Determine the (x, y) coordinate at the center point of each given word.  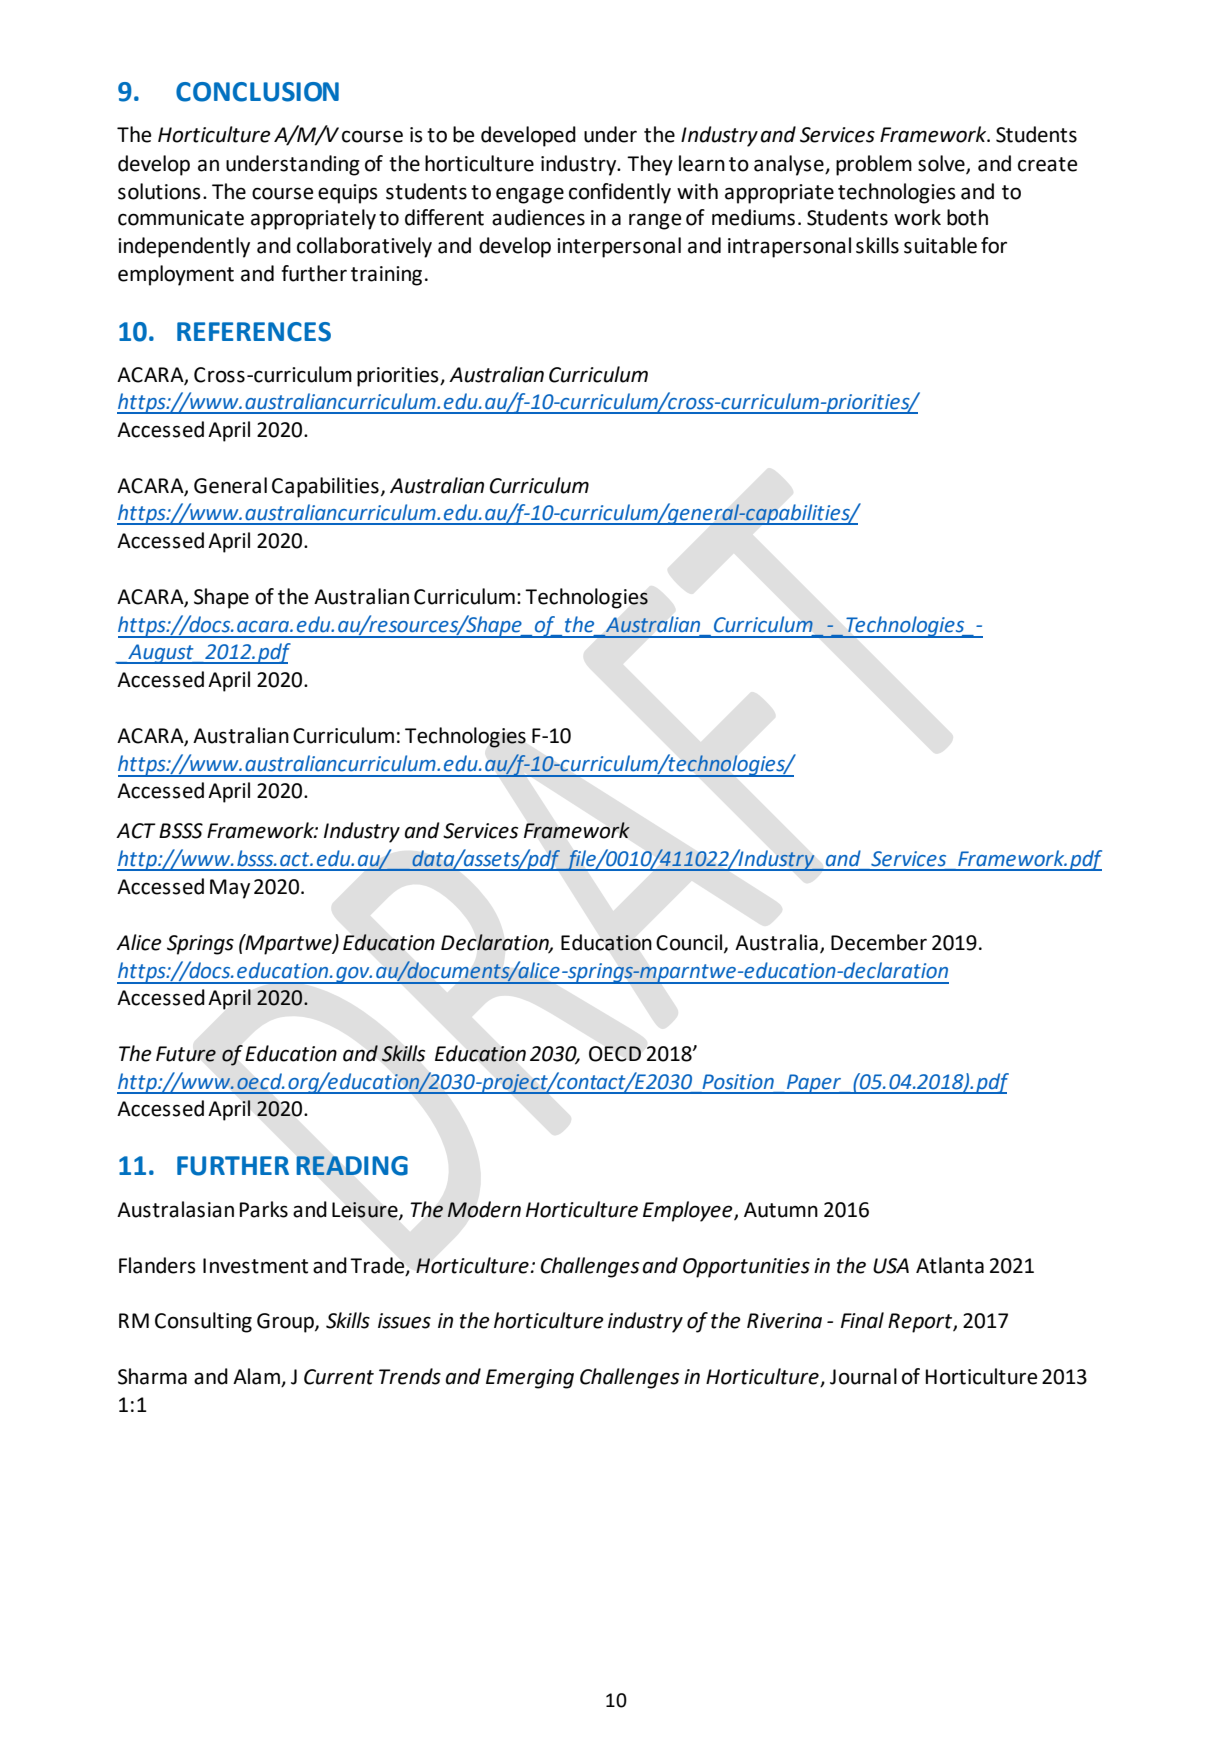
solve (942, 164)
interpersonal (619, 247)
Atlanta (950, 1265)
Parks (264, 1209)
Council (690, 943)
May (230, 889)
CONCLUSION (257, 92)
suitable (940, 245)
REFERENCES (254, 332)
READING (352, 1166)
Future (186, 1054)
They (650, 165)
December (879, 942)
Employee (689, 1211)
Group (286, 1323)
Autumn (781, 1210)
